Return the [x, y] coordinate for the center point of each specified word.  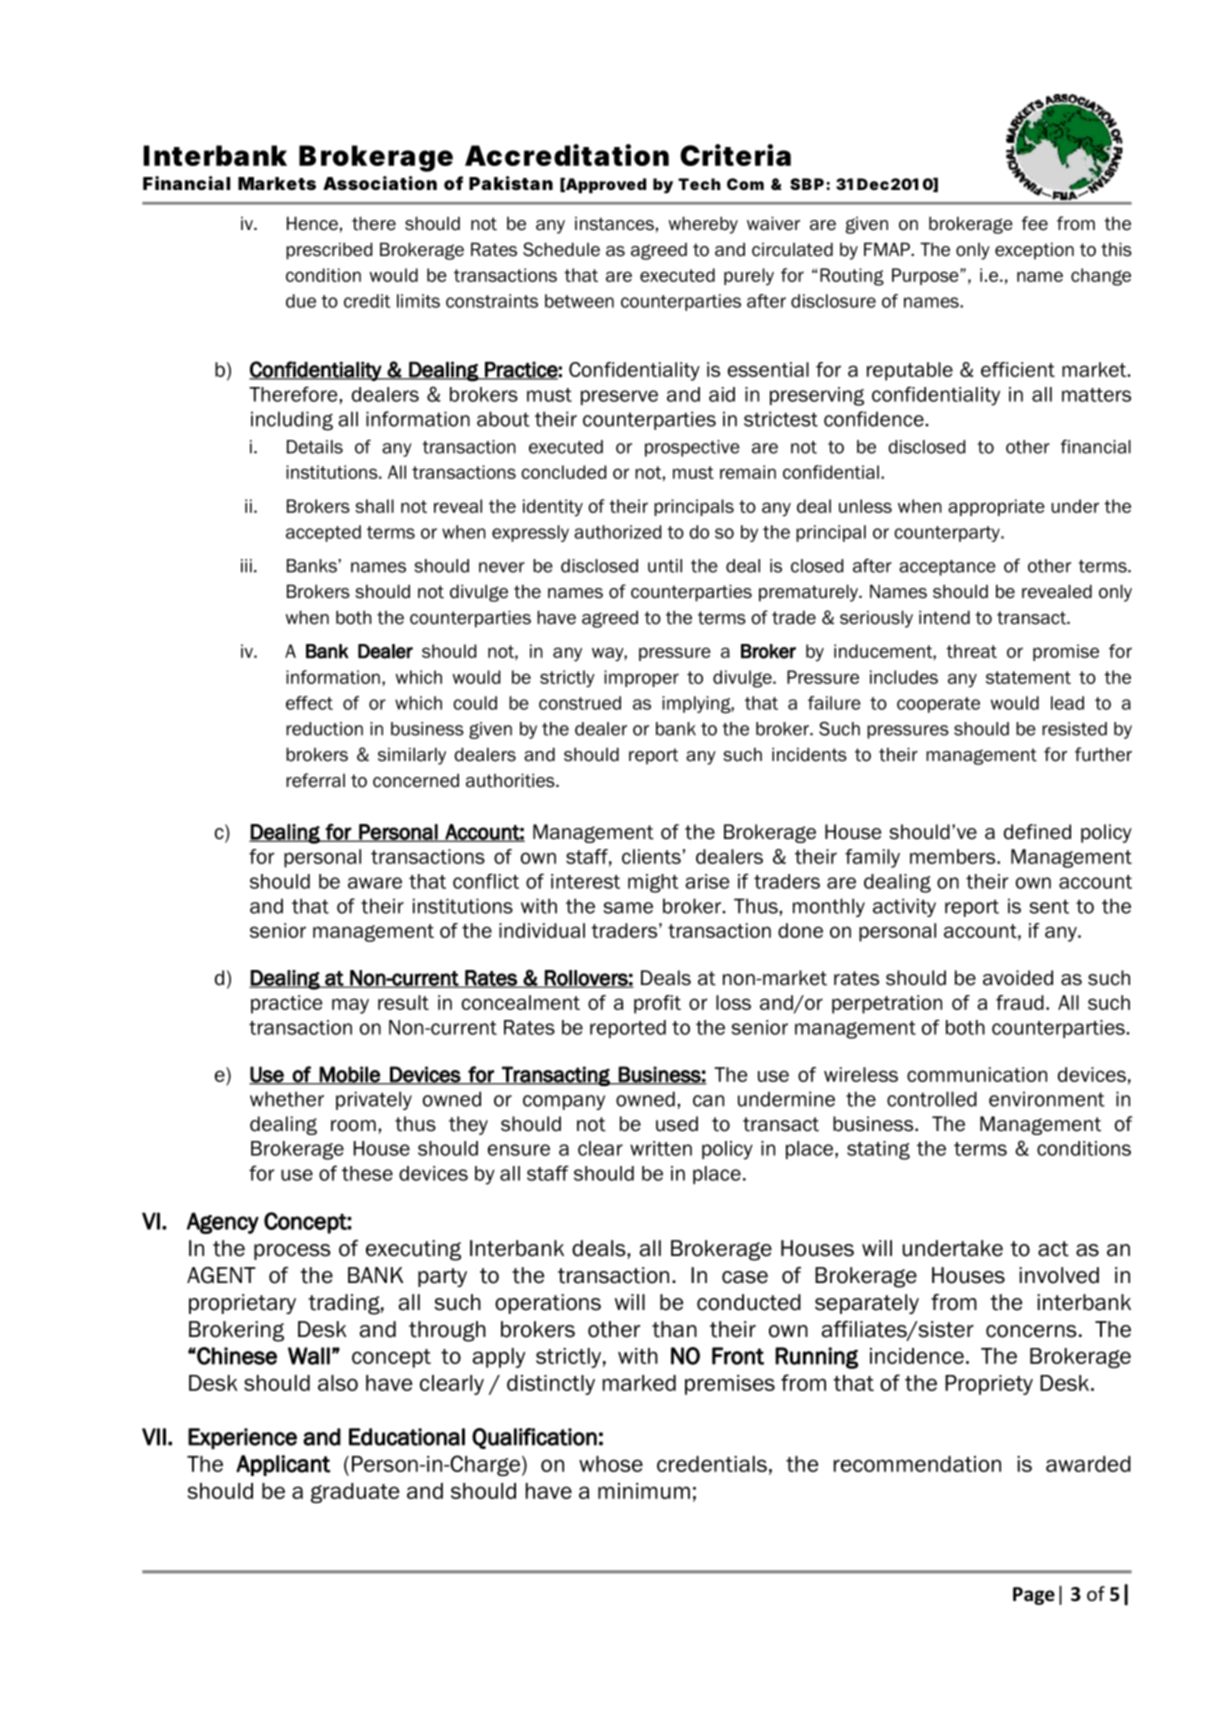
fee [1035, 223]
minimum [644, 1491]
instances [614, 224]
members [954, 856]
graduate [355, 1493]
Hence [312, 223]
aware [375, 883]
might [653, 883]
